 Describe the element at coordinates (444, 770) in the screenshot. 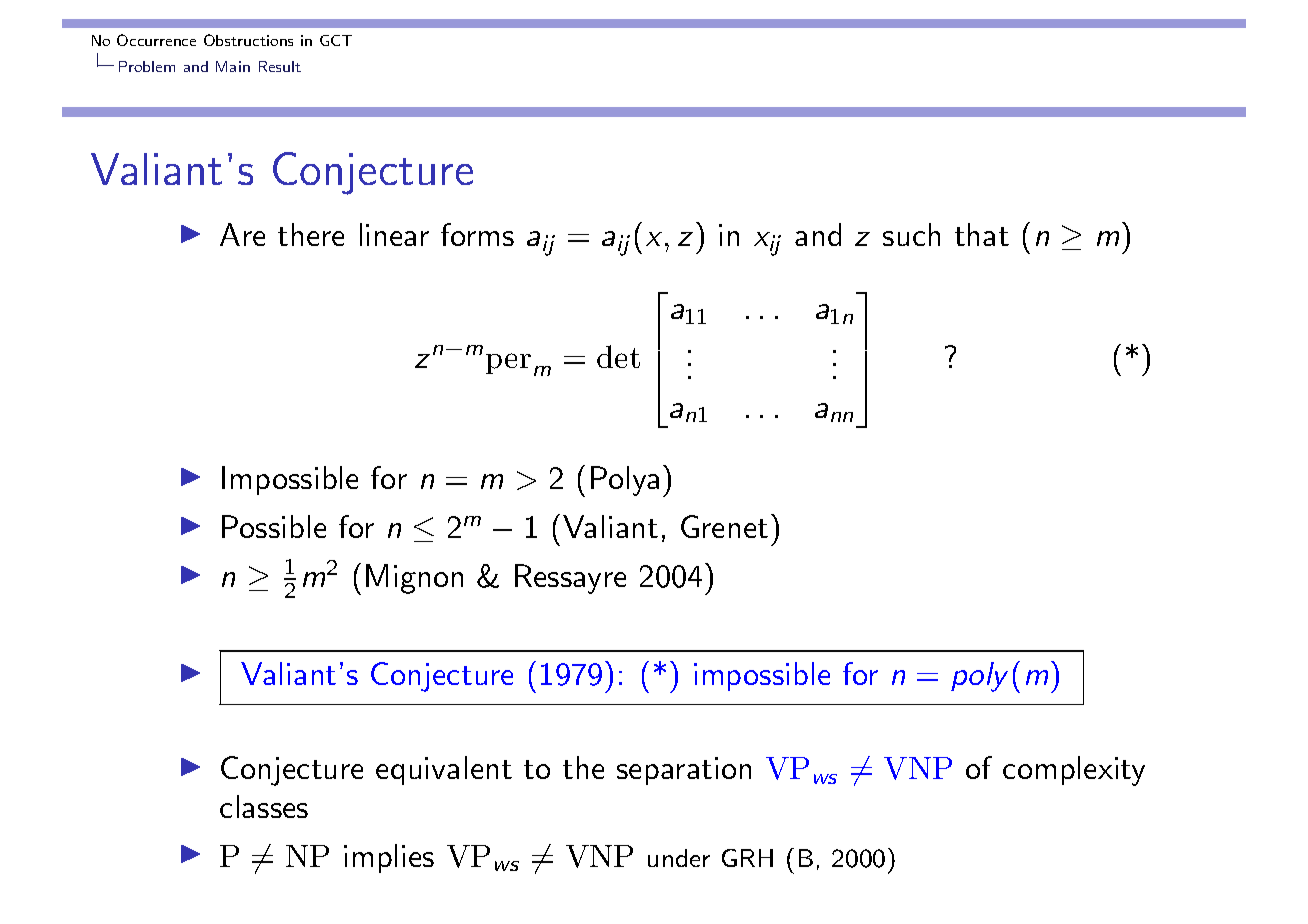

I see `equivalent` at that location.
